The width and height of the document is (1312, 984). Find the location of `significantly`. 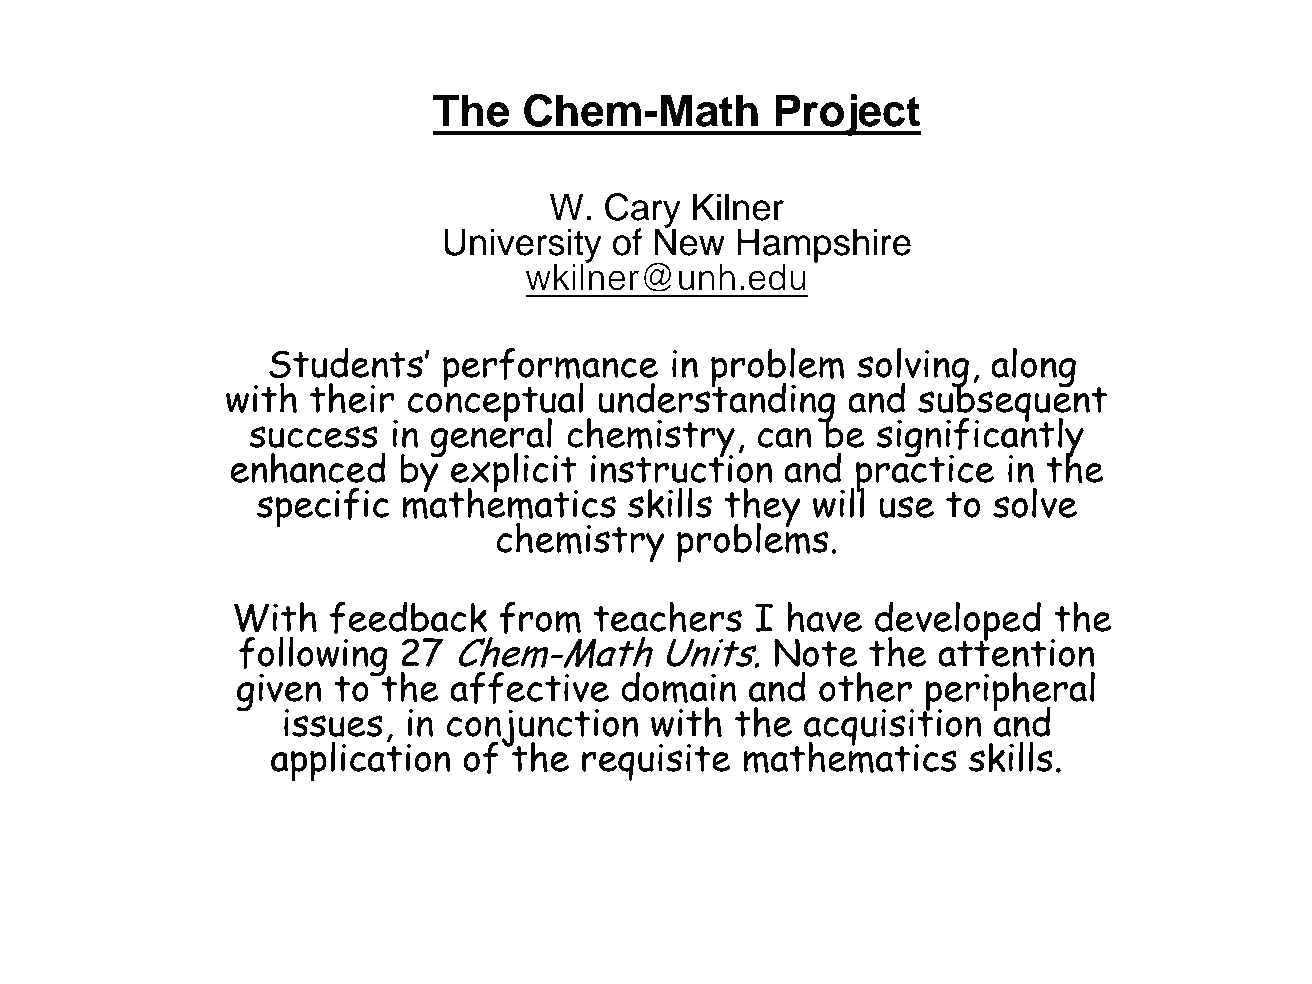

significantly is located at coordinates (980, 438).
